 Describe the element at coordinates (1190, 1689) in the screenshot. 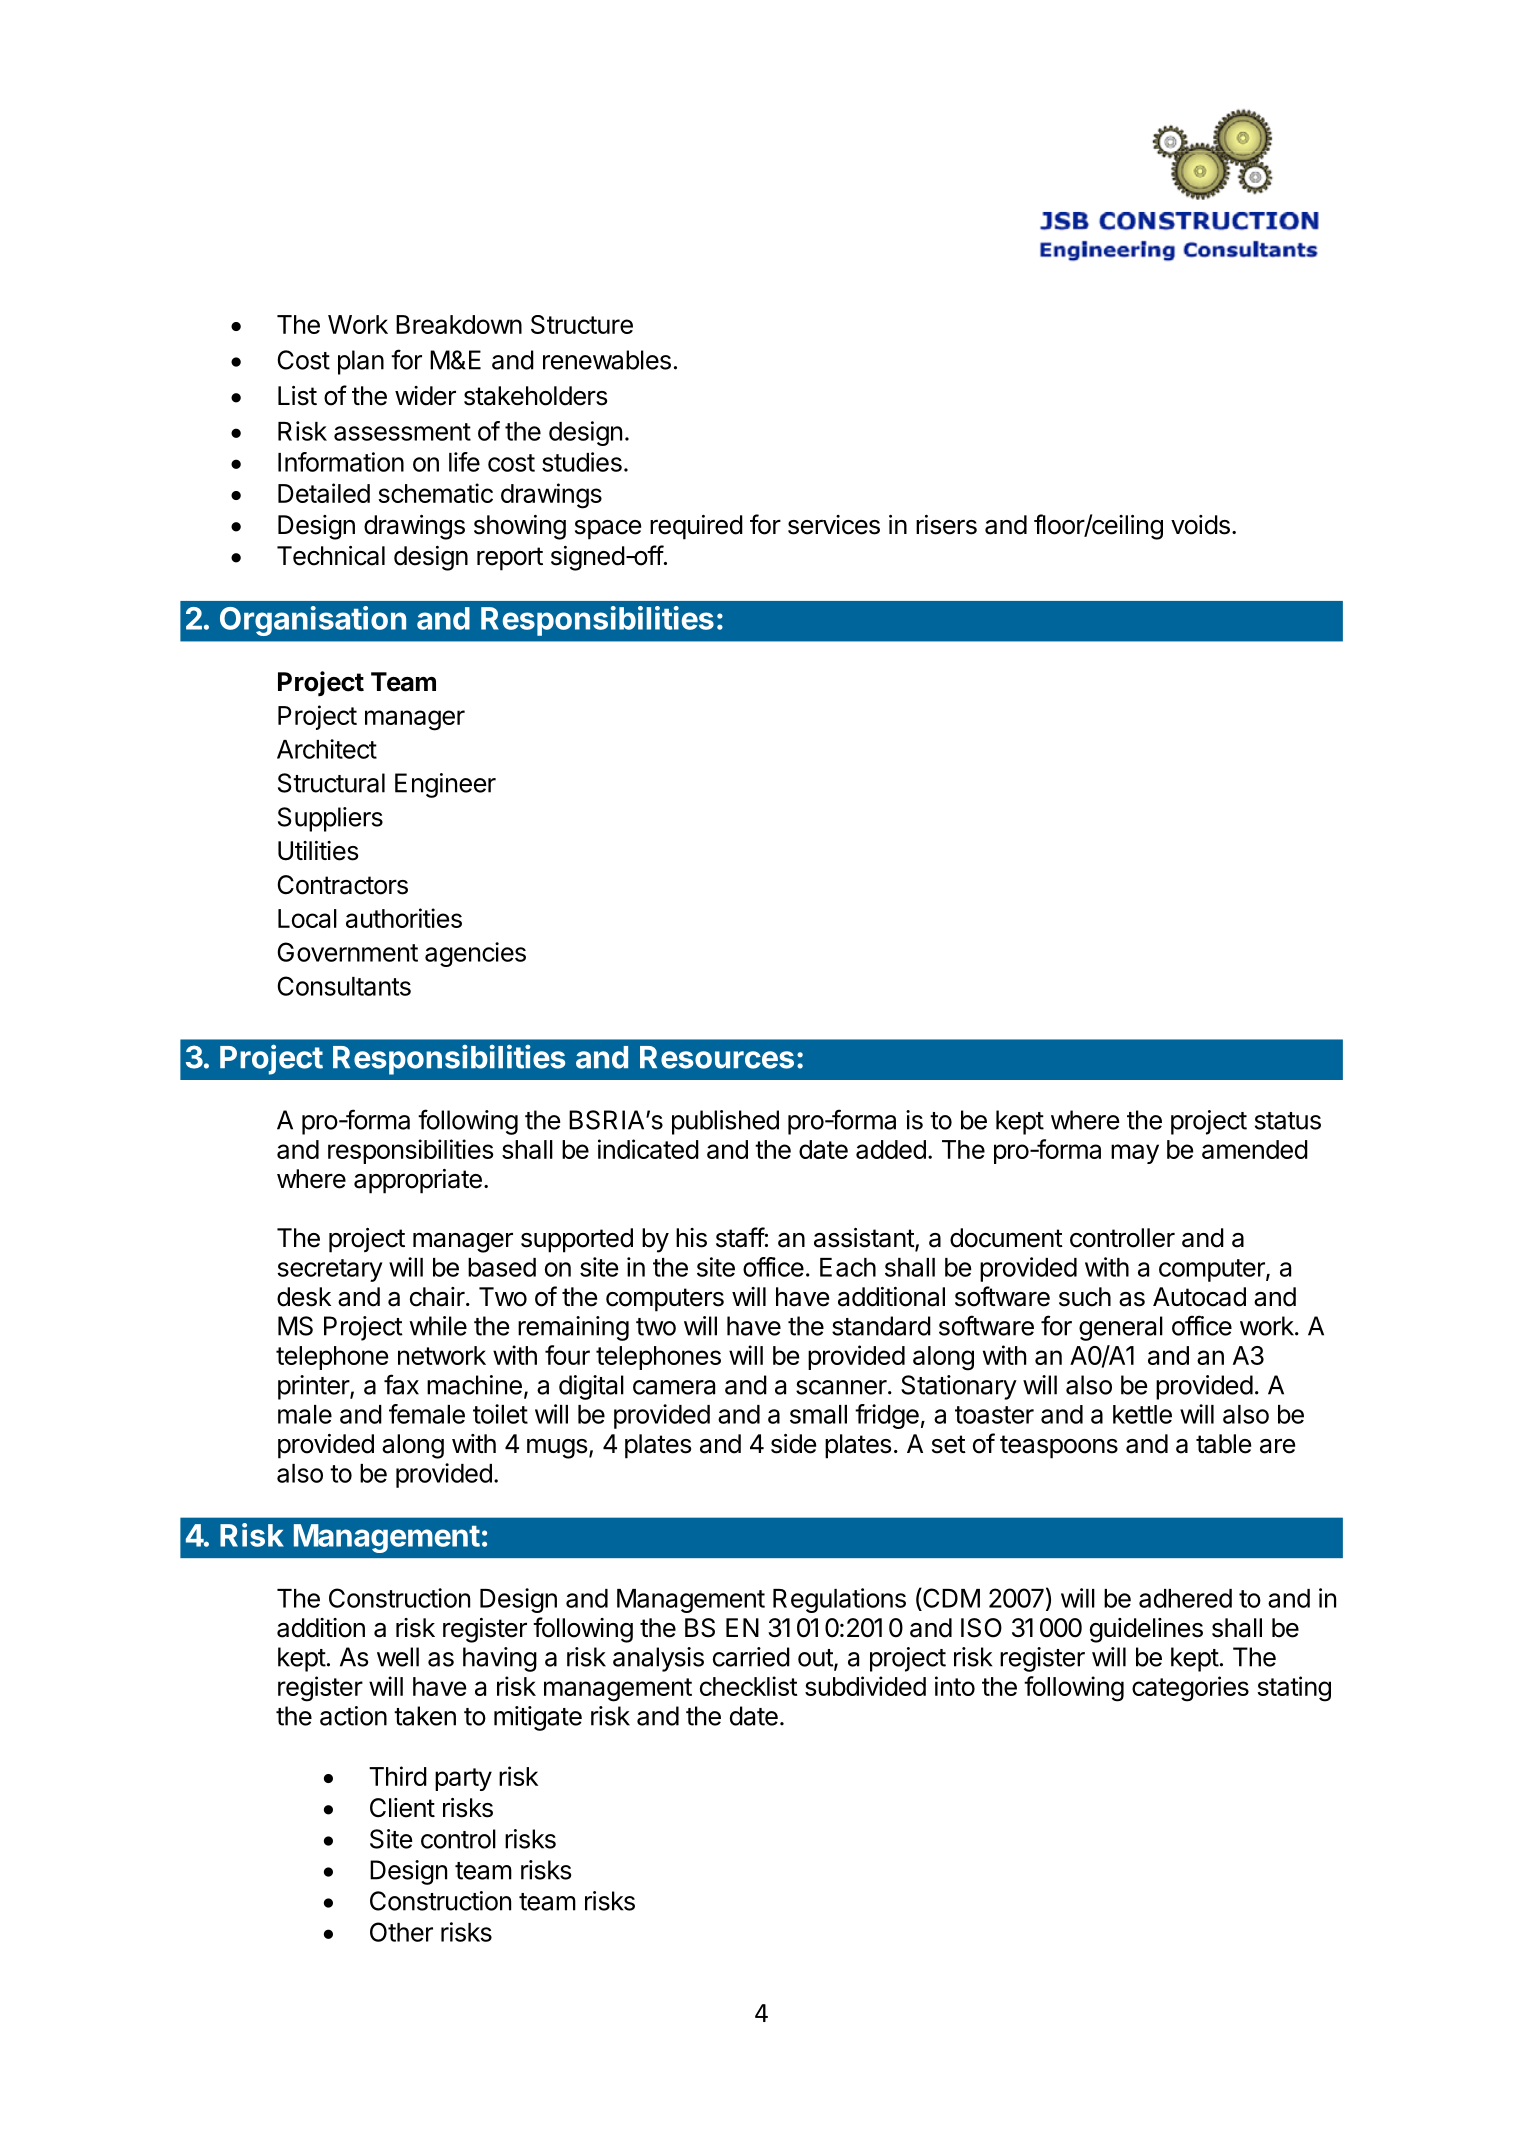

I see `categories` at that location.
